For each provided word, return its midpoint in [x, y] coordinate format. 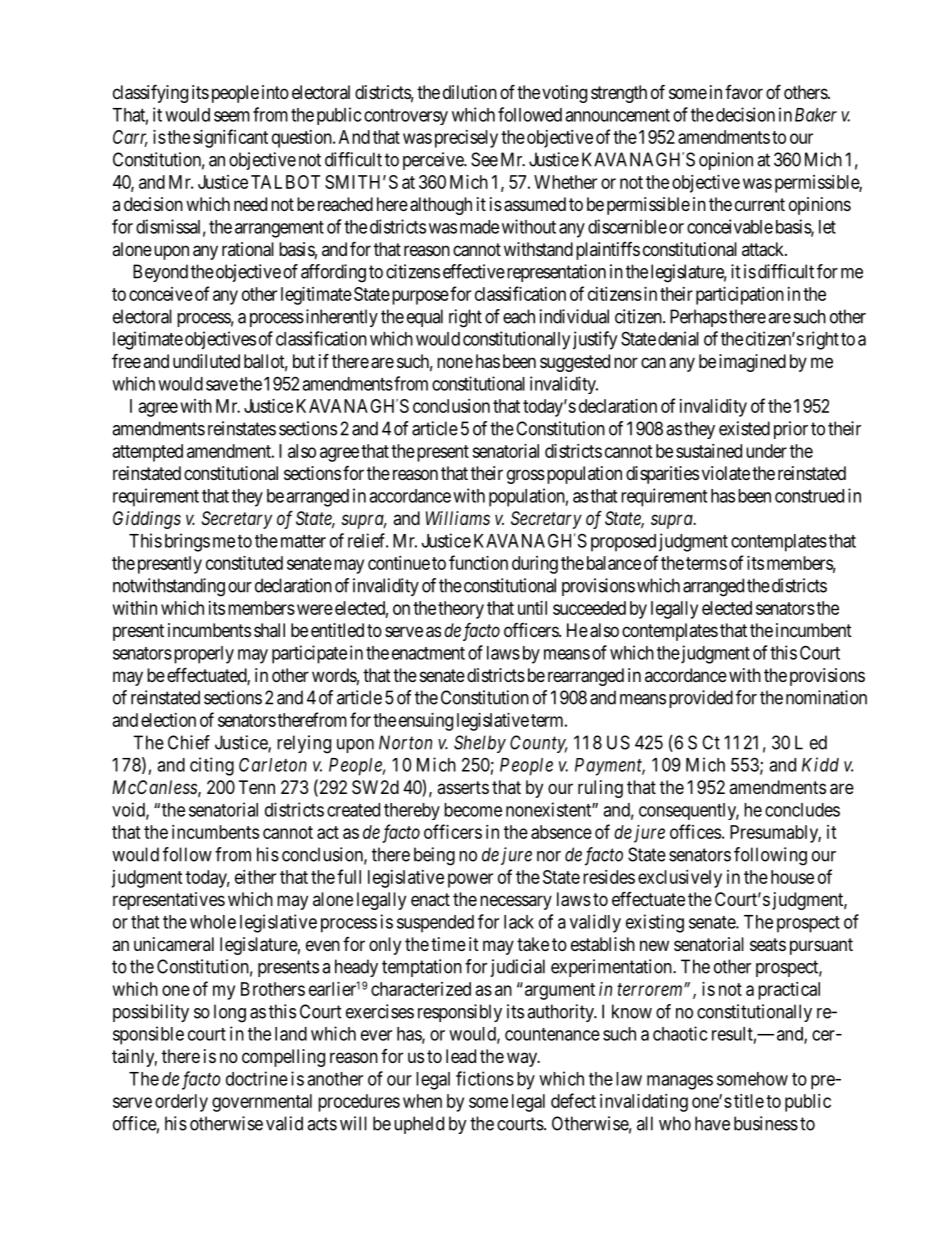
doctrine [257, 1078]
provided [701, 699]
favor [744, 92]
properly [202, 655]
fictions [485, 1078]
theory [461, 610]
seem [232, 116]
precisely [466, 139]
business [766, 1123]
